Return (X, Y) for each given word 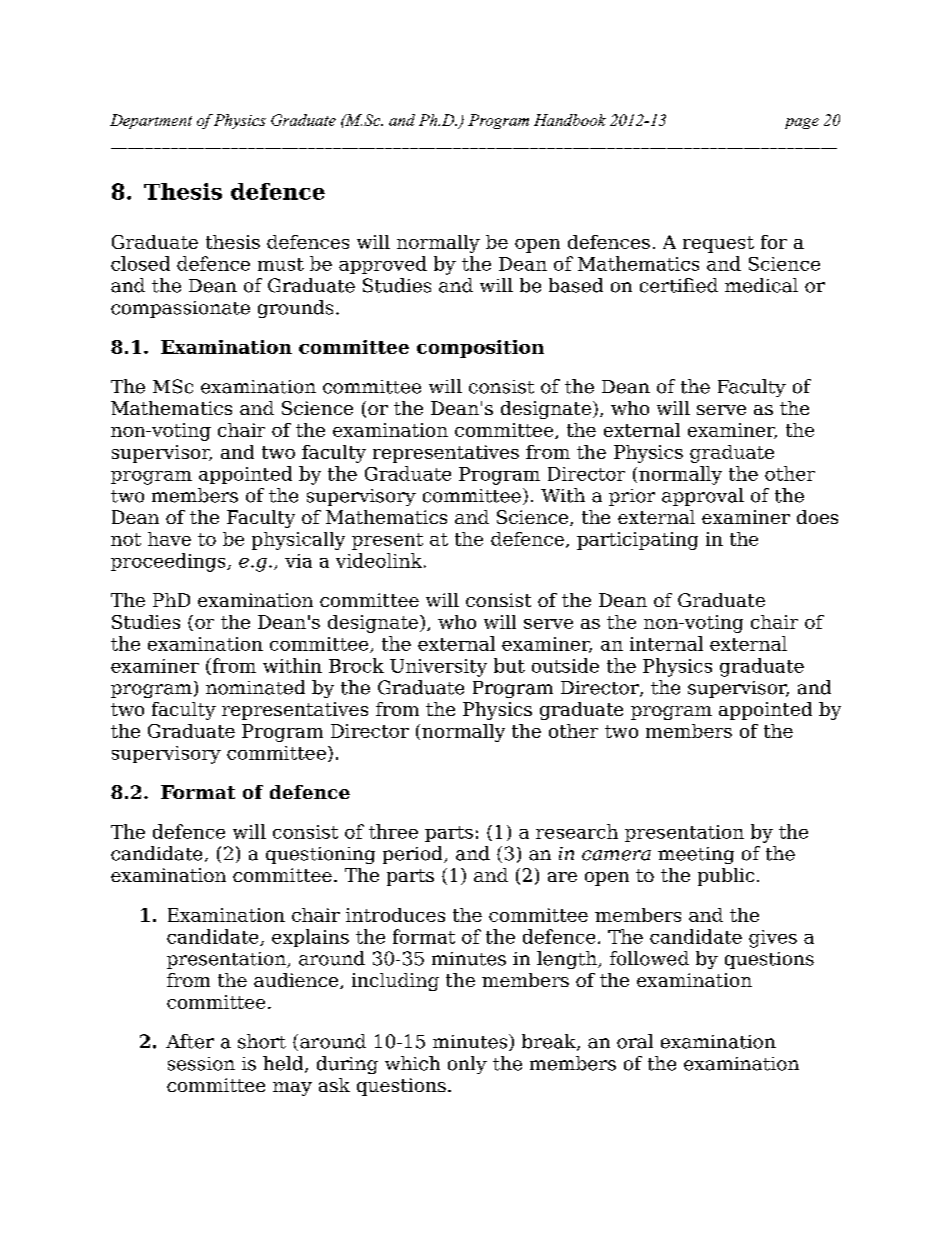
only (467, 1065)
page (802, 123)
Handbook (570, 120)
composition (480, 349)
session (201, 1064)
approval (703, 497)
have (169, 539)
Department (151, 121)
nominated (255, 687)
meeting (696, 855)
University (438, 668)
